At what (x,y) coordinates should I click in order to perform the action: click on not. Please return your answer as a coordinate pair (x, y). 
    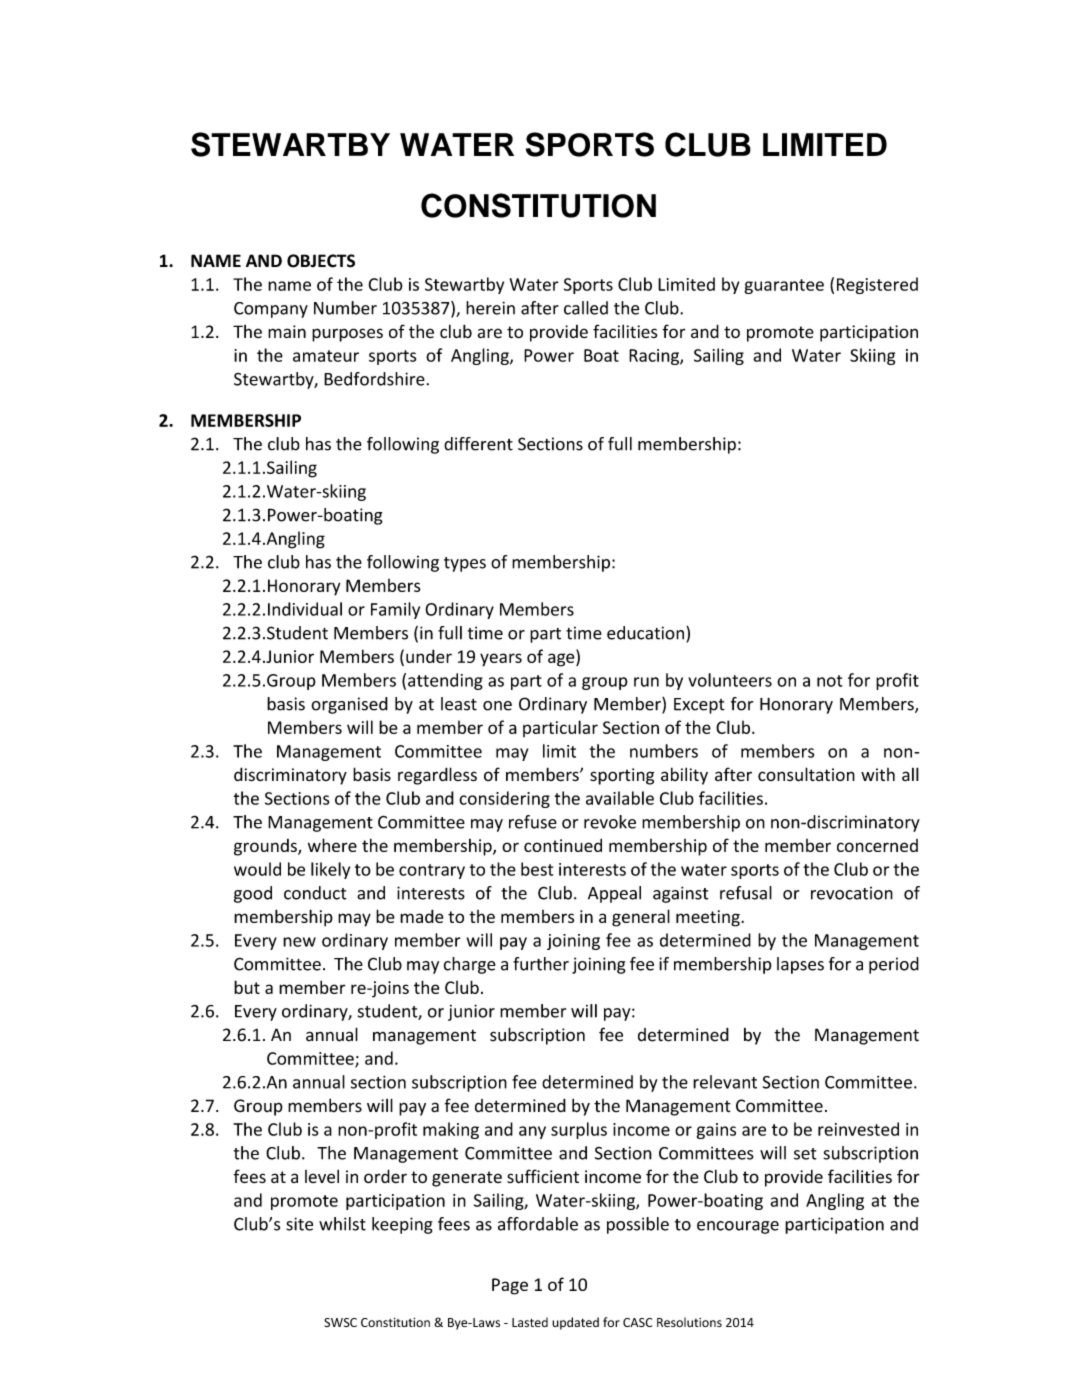
    Looking at the image, I should click on (830, 681).
